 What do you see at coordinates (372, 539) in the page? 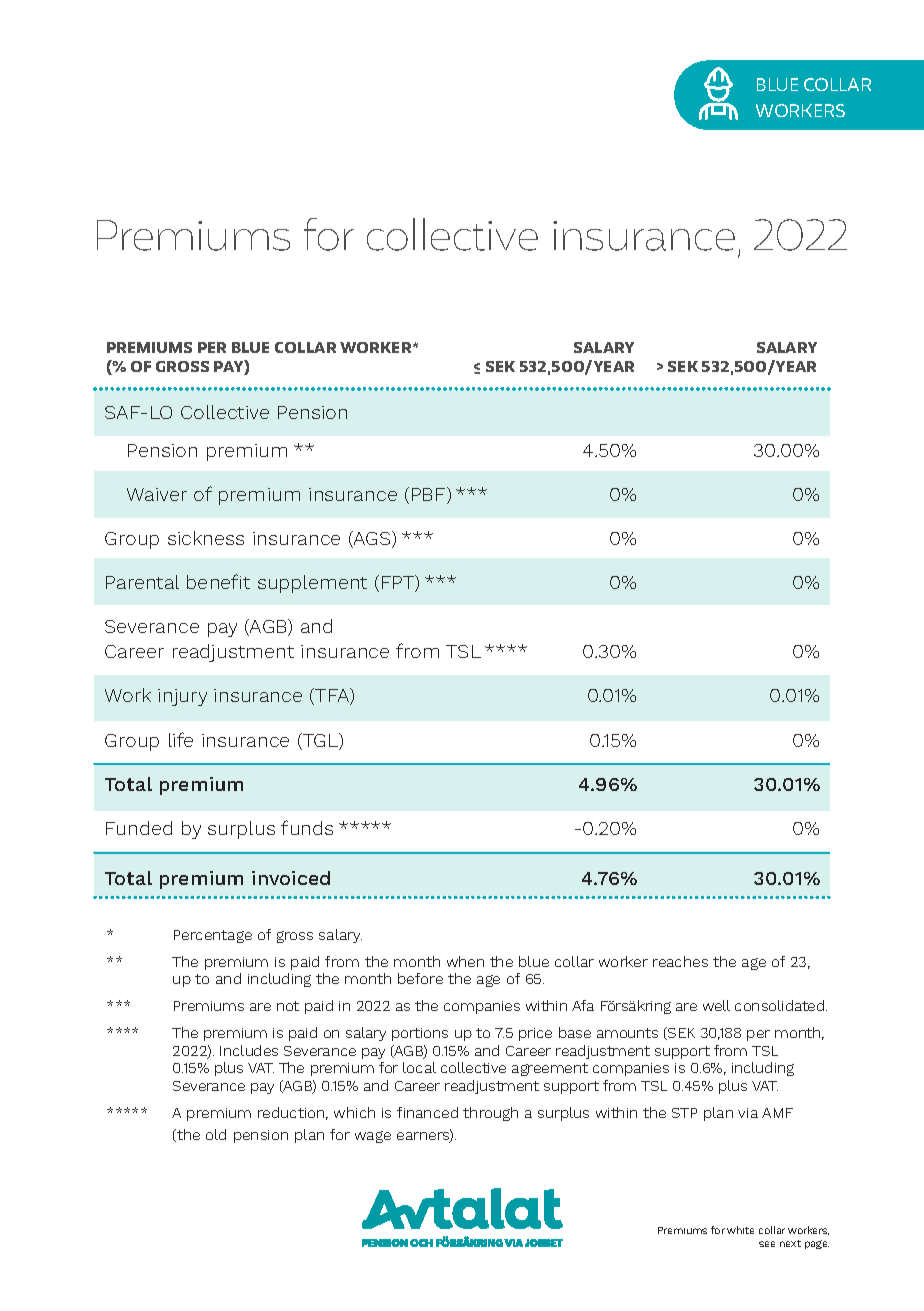
I see `AGS` at bounding box center [372, 539].
